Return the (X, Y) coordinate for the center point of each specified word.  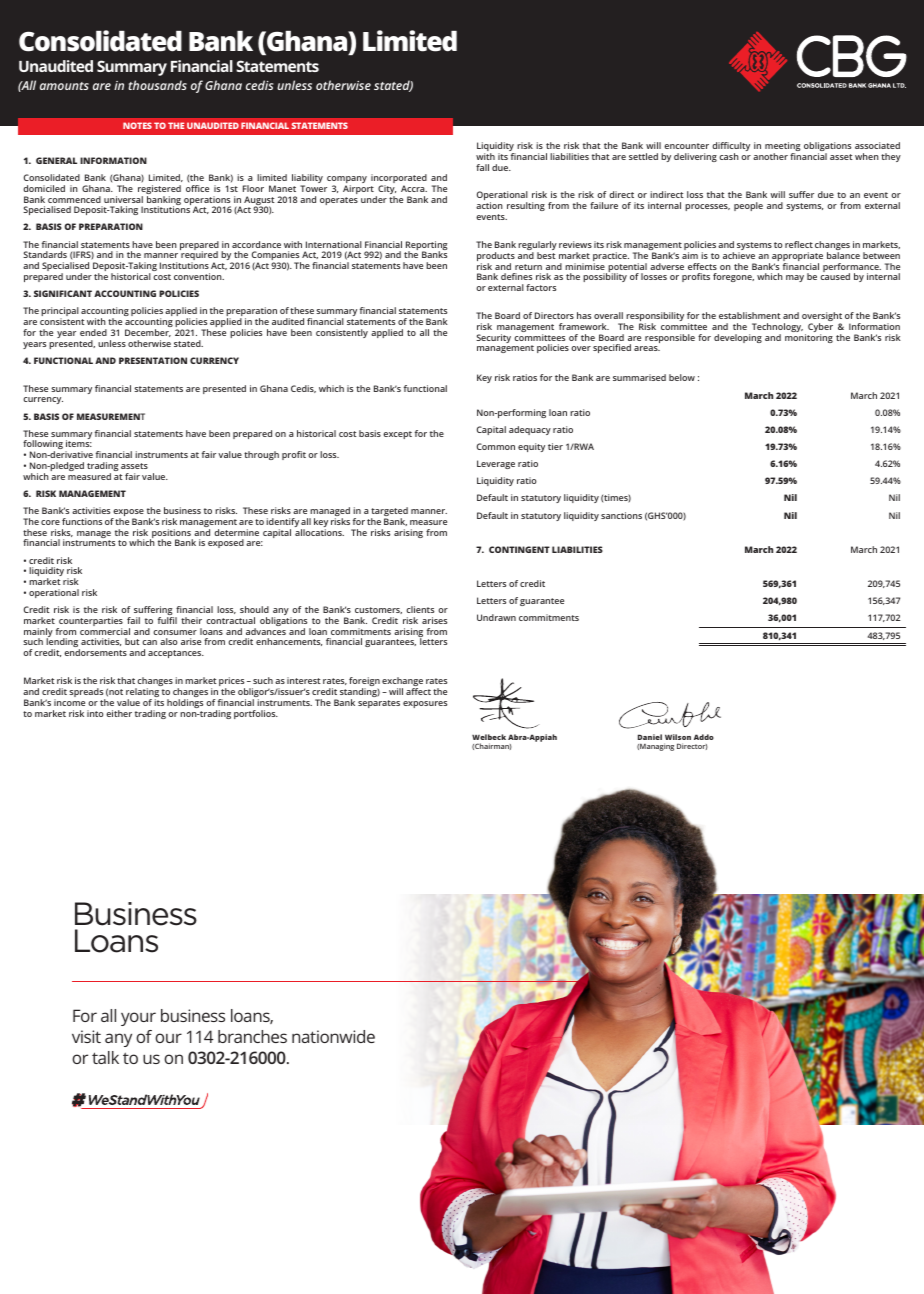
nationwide (333, 1036)
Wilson (678, 737)
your (138, 1019)
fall (482, 167)
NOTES (137, 125)
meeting (783, 148)
